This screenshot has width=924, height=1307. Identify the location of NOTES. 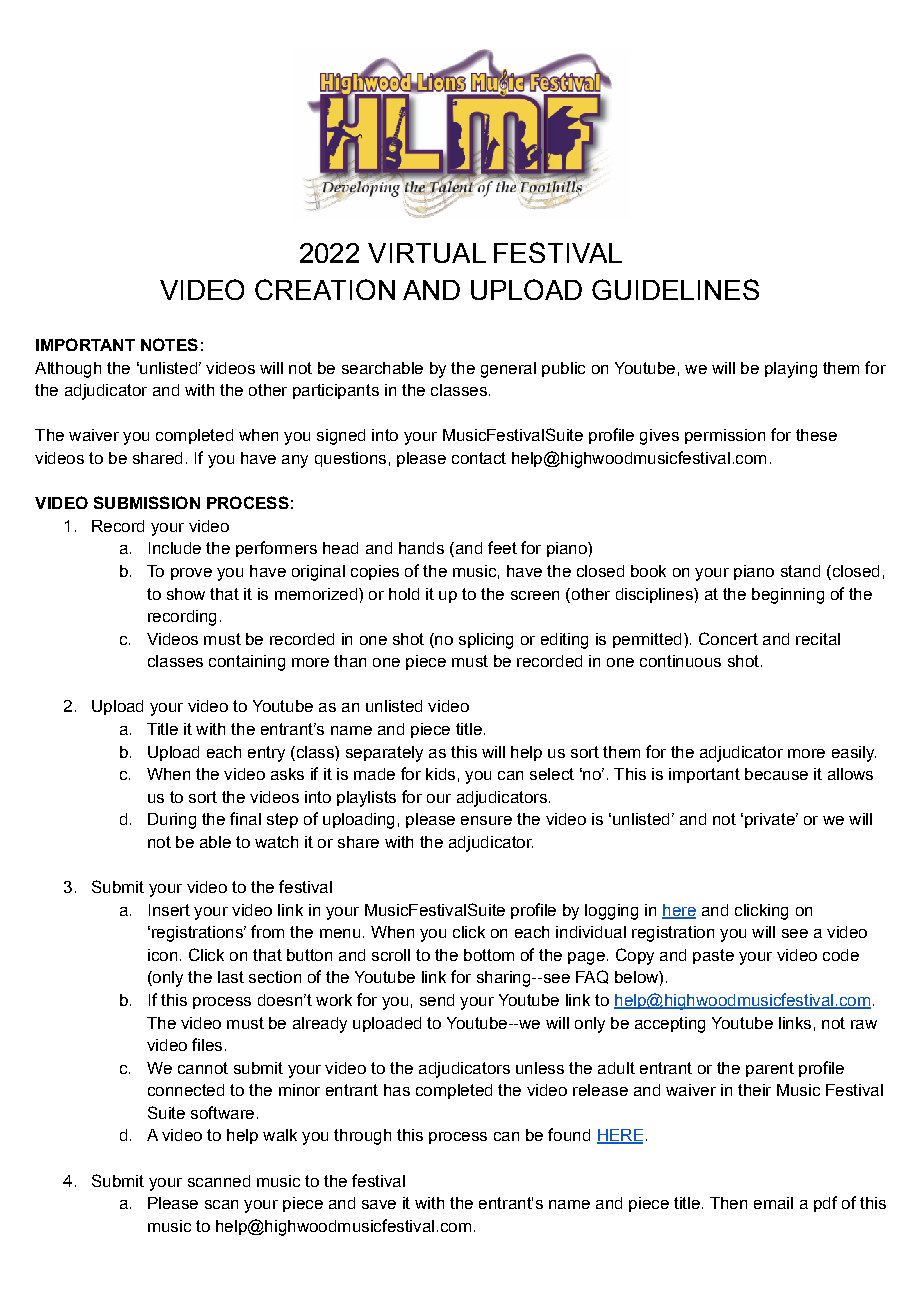
(169, 344).
